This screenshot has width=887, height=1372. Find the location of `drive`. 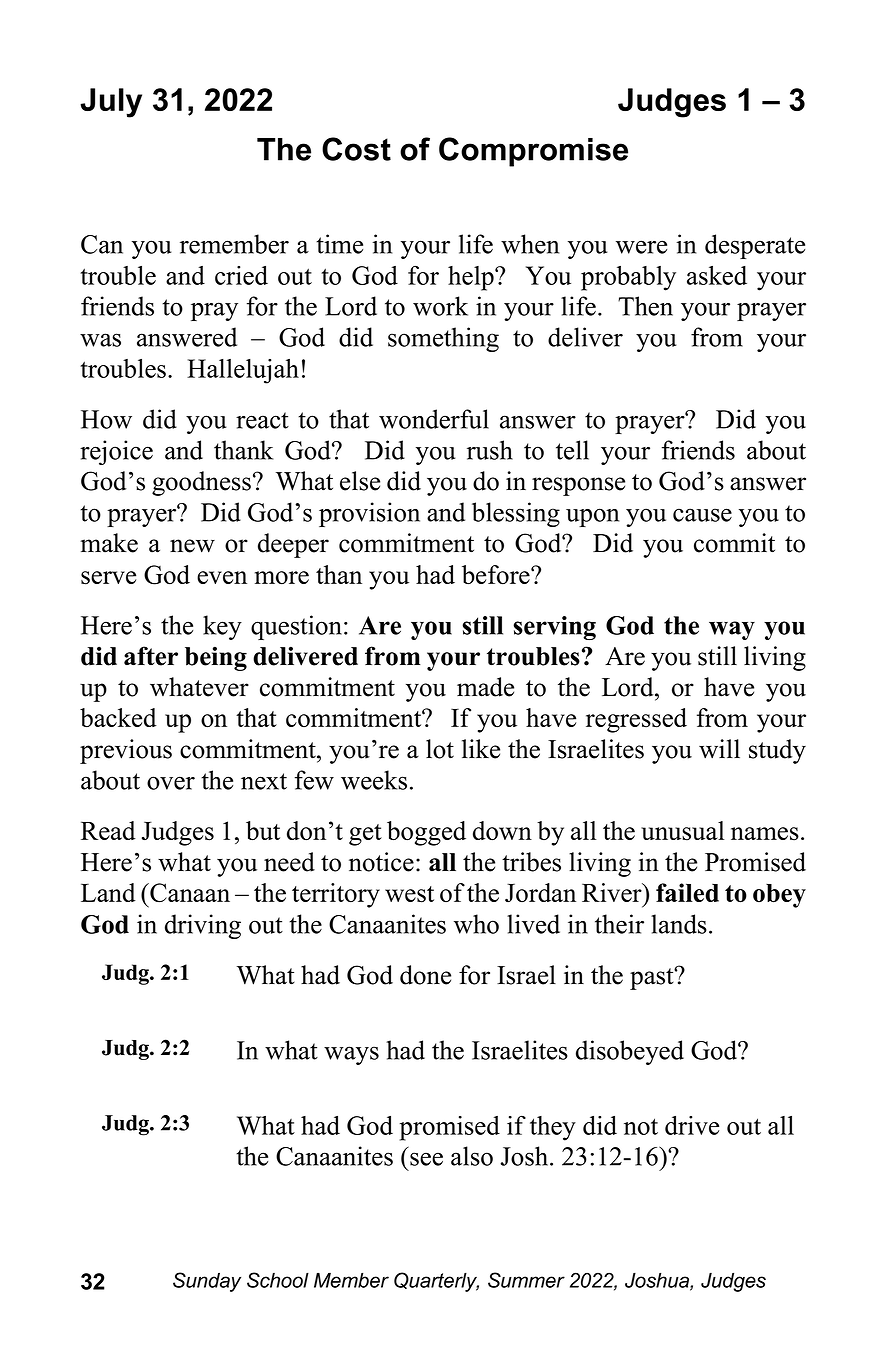

drive is located at coordinates (692, 1125).
